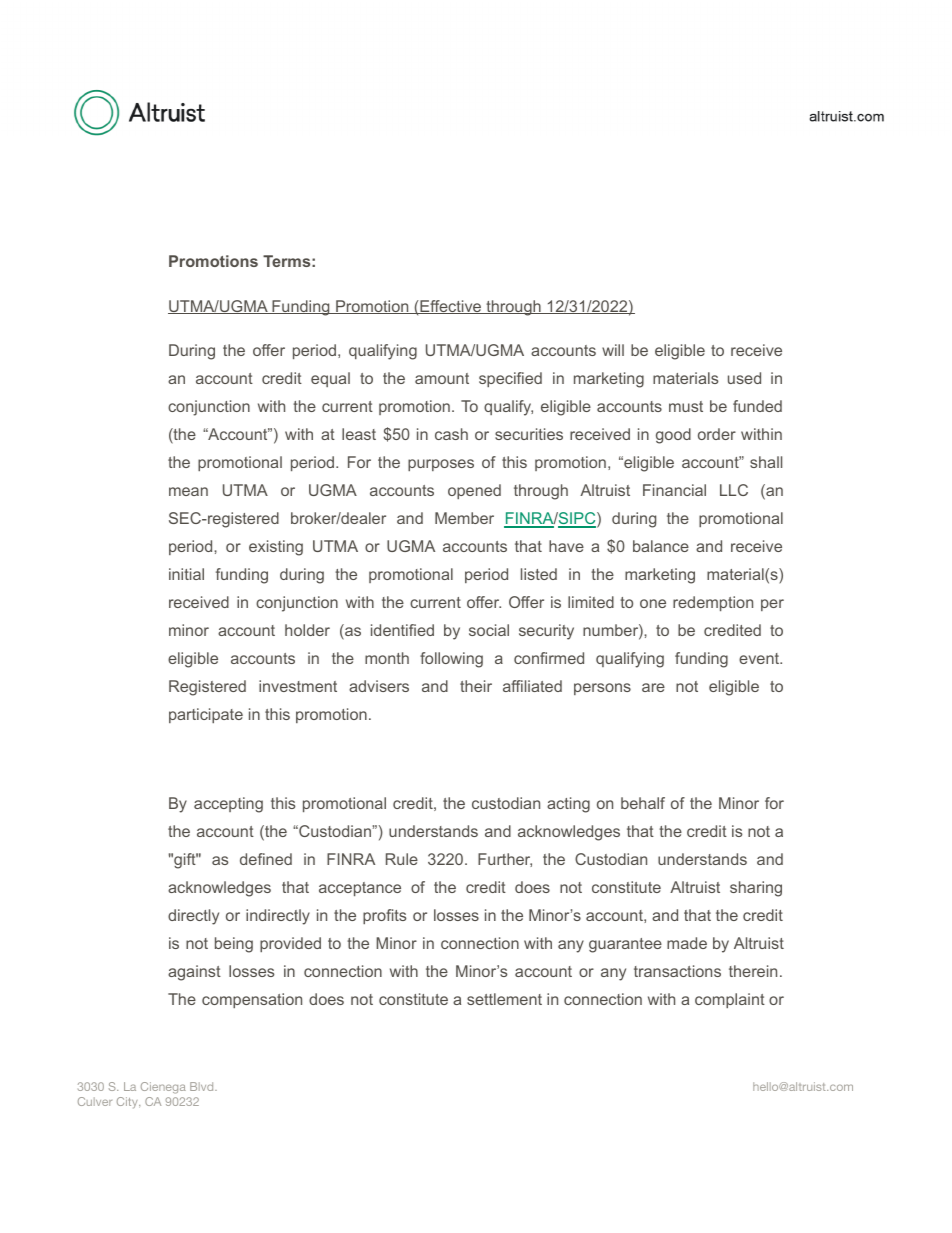 The height and width of the screenshot is (1233, 952). Describe the element at coordinates (330, 379) in the screenshot. I see `equal` at that location.
